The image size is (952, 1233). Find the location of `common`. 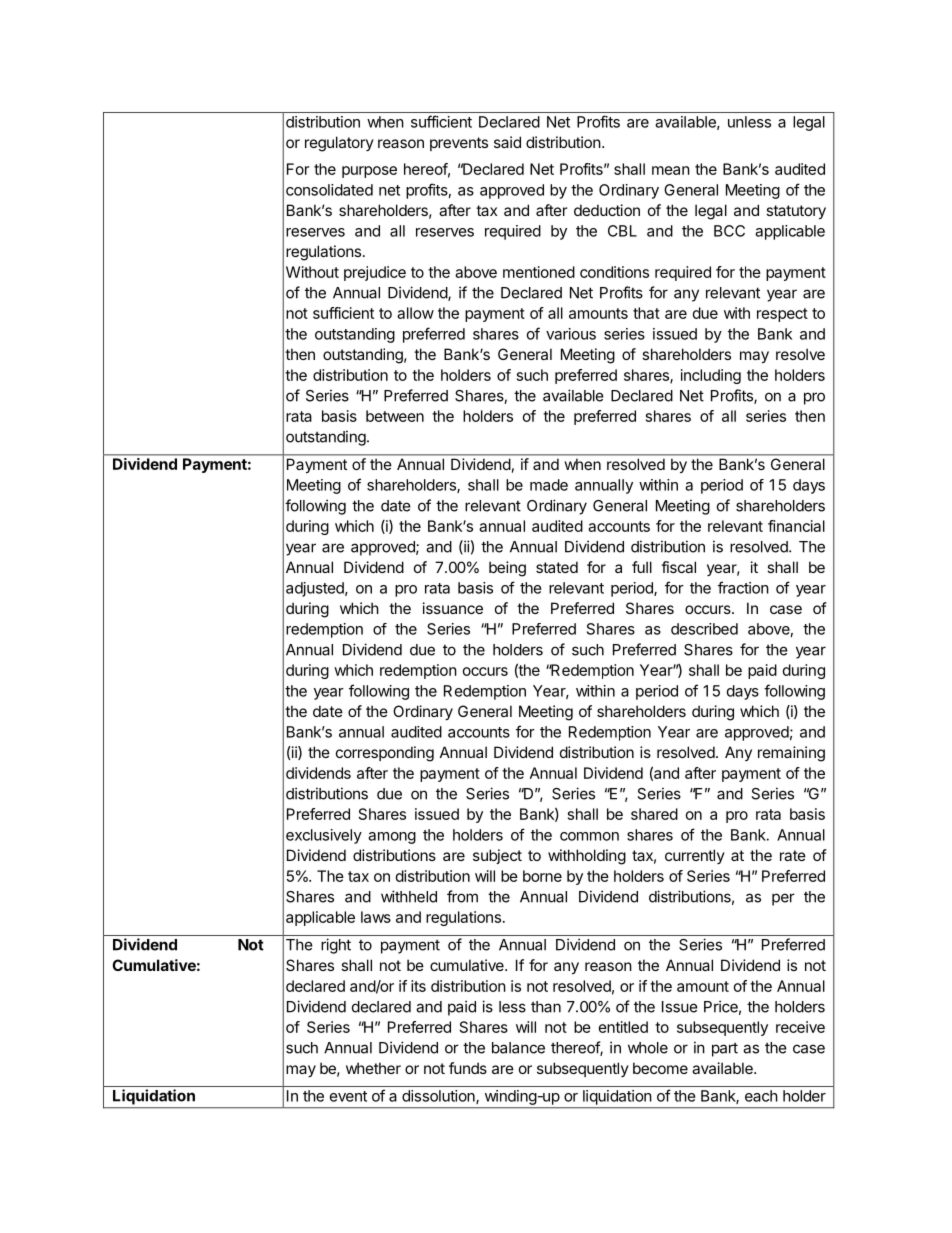

common is located at coordinates (589, 836).
